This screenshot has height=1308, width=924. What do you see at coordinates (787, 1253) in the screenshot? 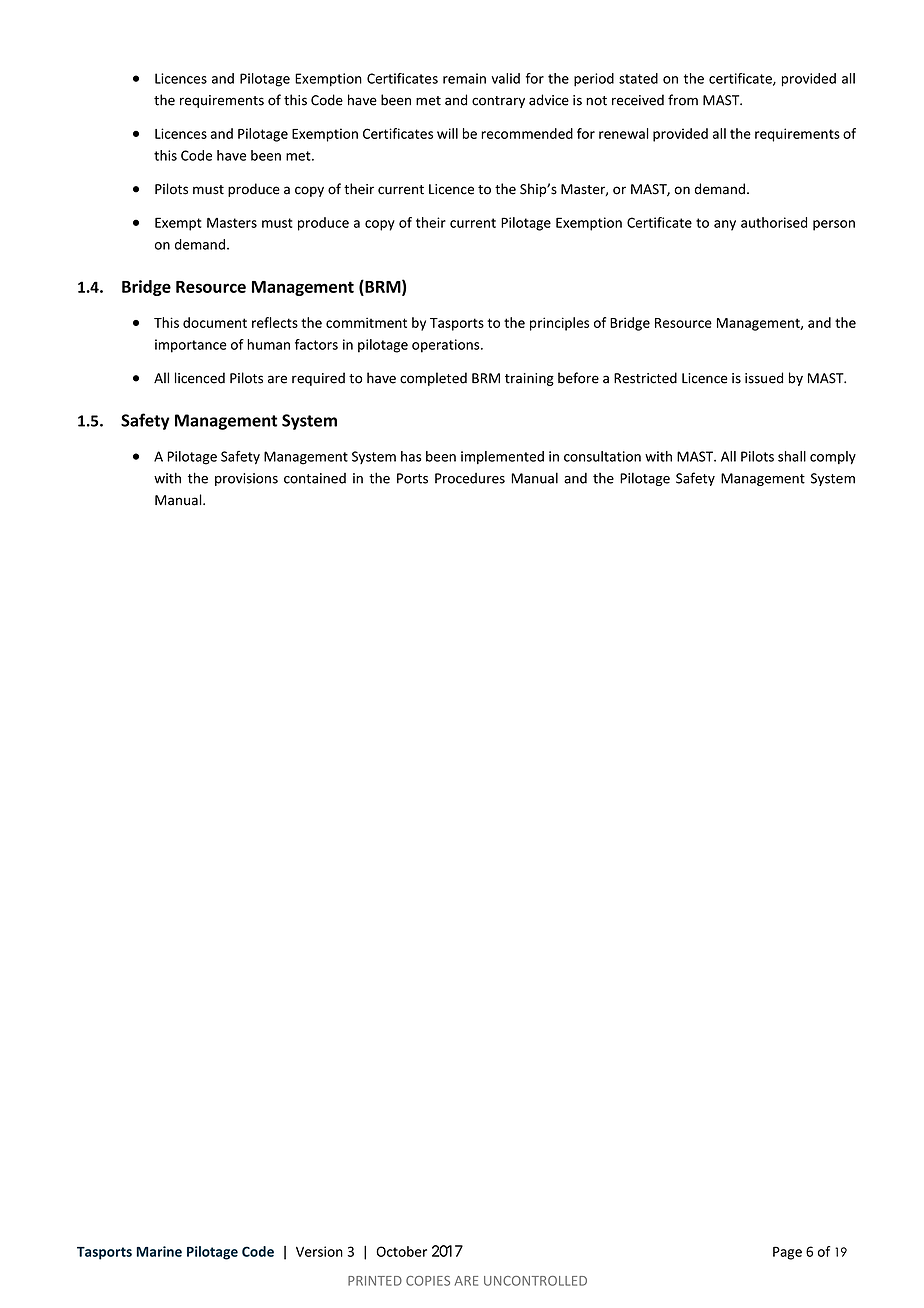
I see `Page` at bounding box center [787, 1253].
